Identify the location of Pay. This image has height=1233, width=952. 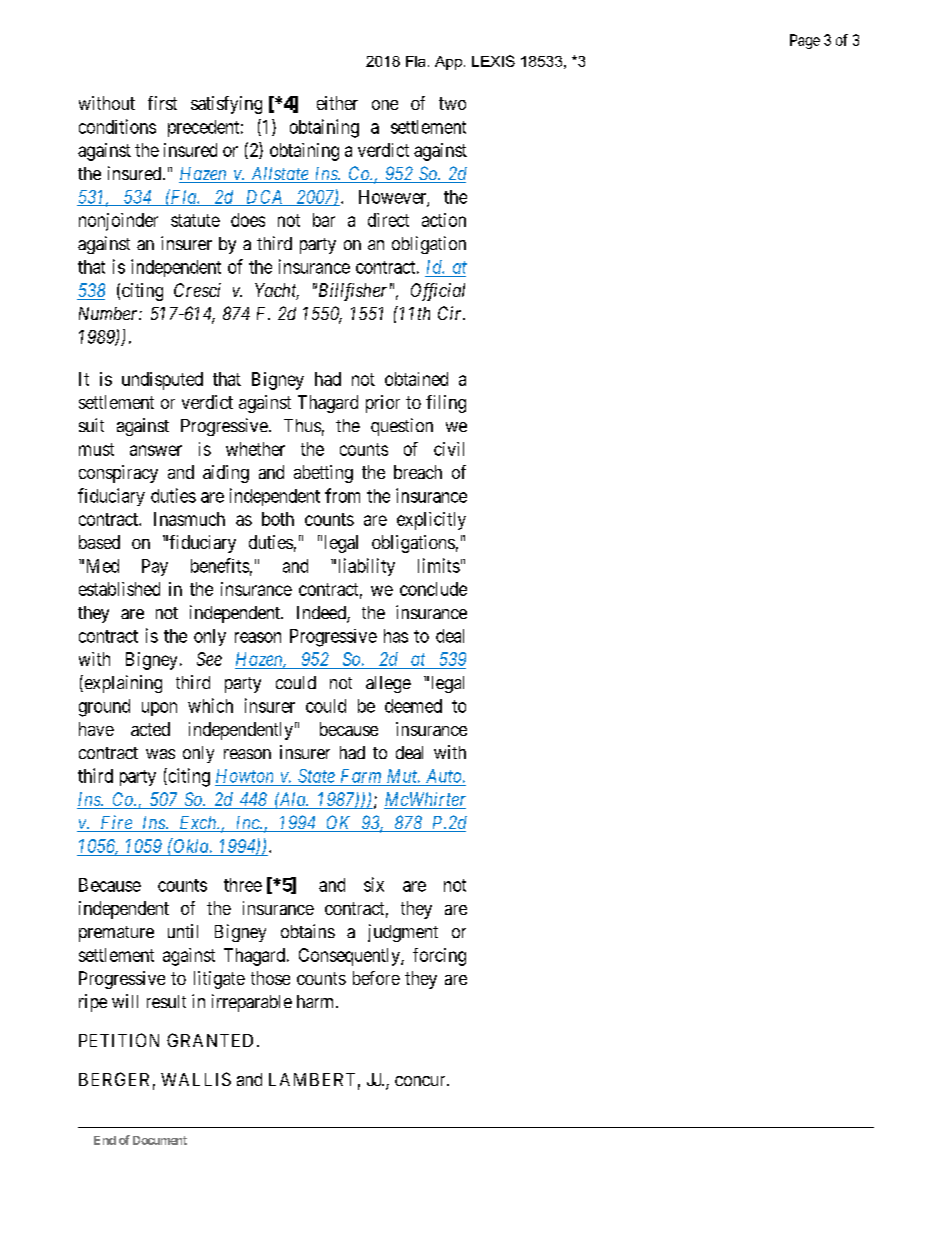
(155, 567).
